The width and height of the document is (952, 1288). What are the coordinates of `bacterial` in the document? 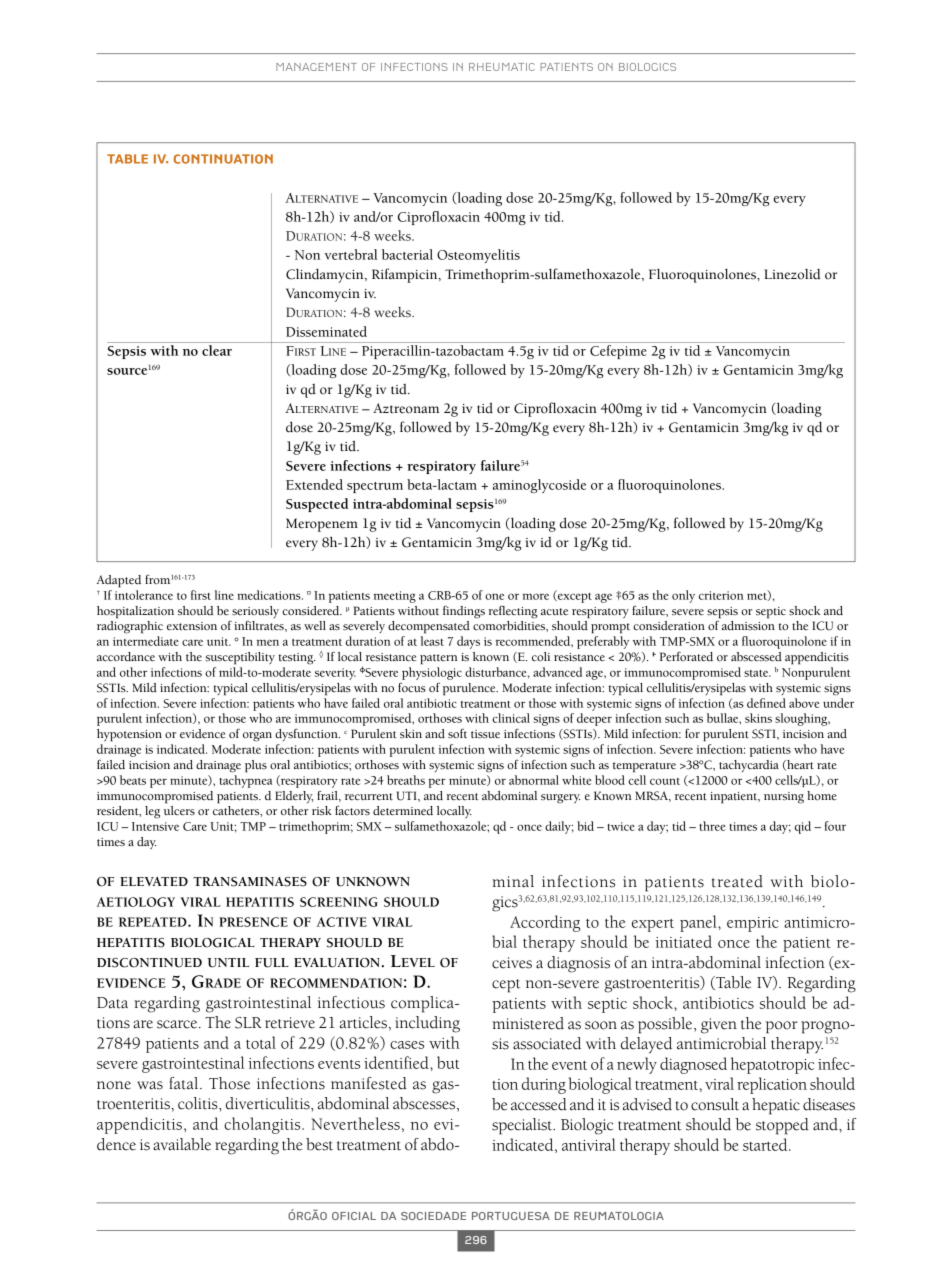 It's located at (407, 254).
